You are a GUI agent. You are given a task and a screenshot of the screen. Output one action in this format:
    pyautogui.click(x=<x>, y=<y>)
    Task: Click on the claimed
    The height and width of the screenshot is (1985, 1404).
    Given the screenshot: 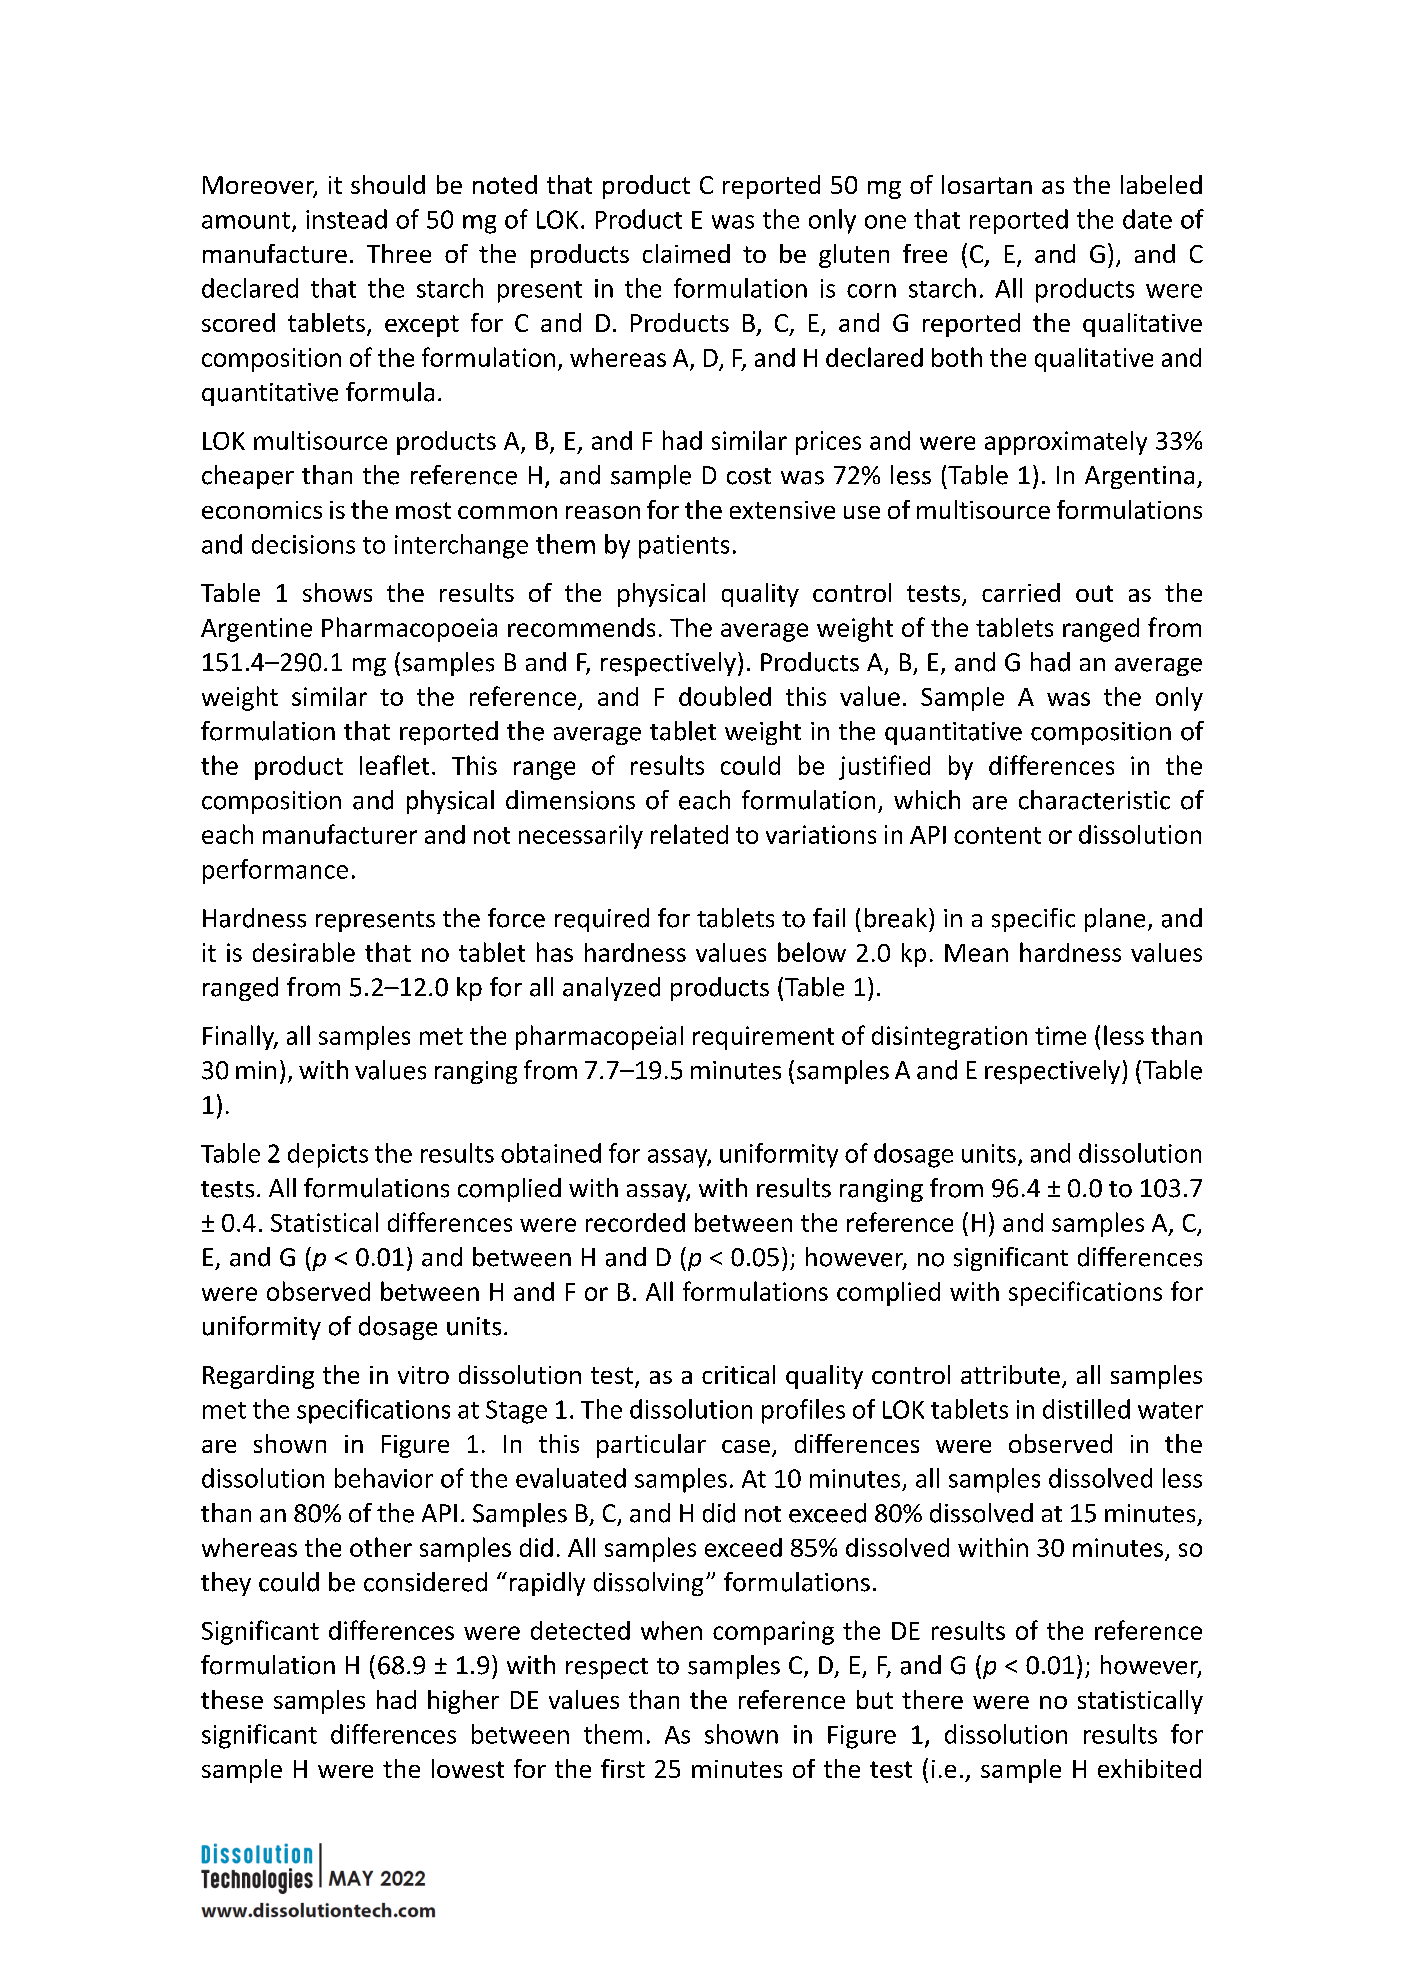 What is the action you would take?
    pyautogui.click(x=686, y=253)
